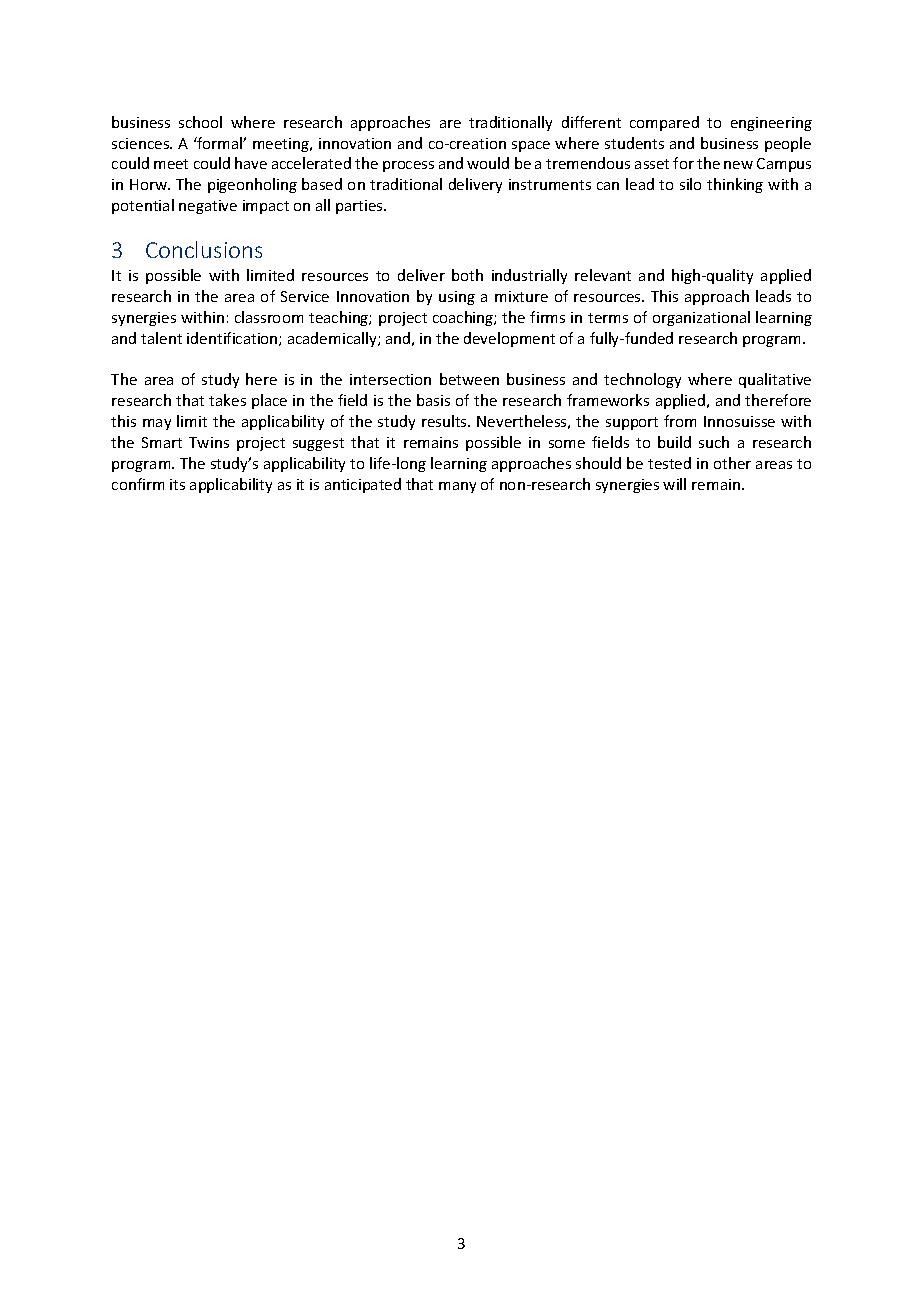  What do you see at coordinates (531, 146) in the screenshot?
I see `space` at bounding box center [531, 146].
